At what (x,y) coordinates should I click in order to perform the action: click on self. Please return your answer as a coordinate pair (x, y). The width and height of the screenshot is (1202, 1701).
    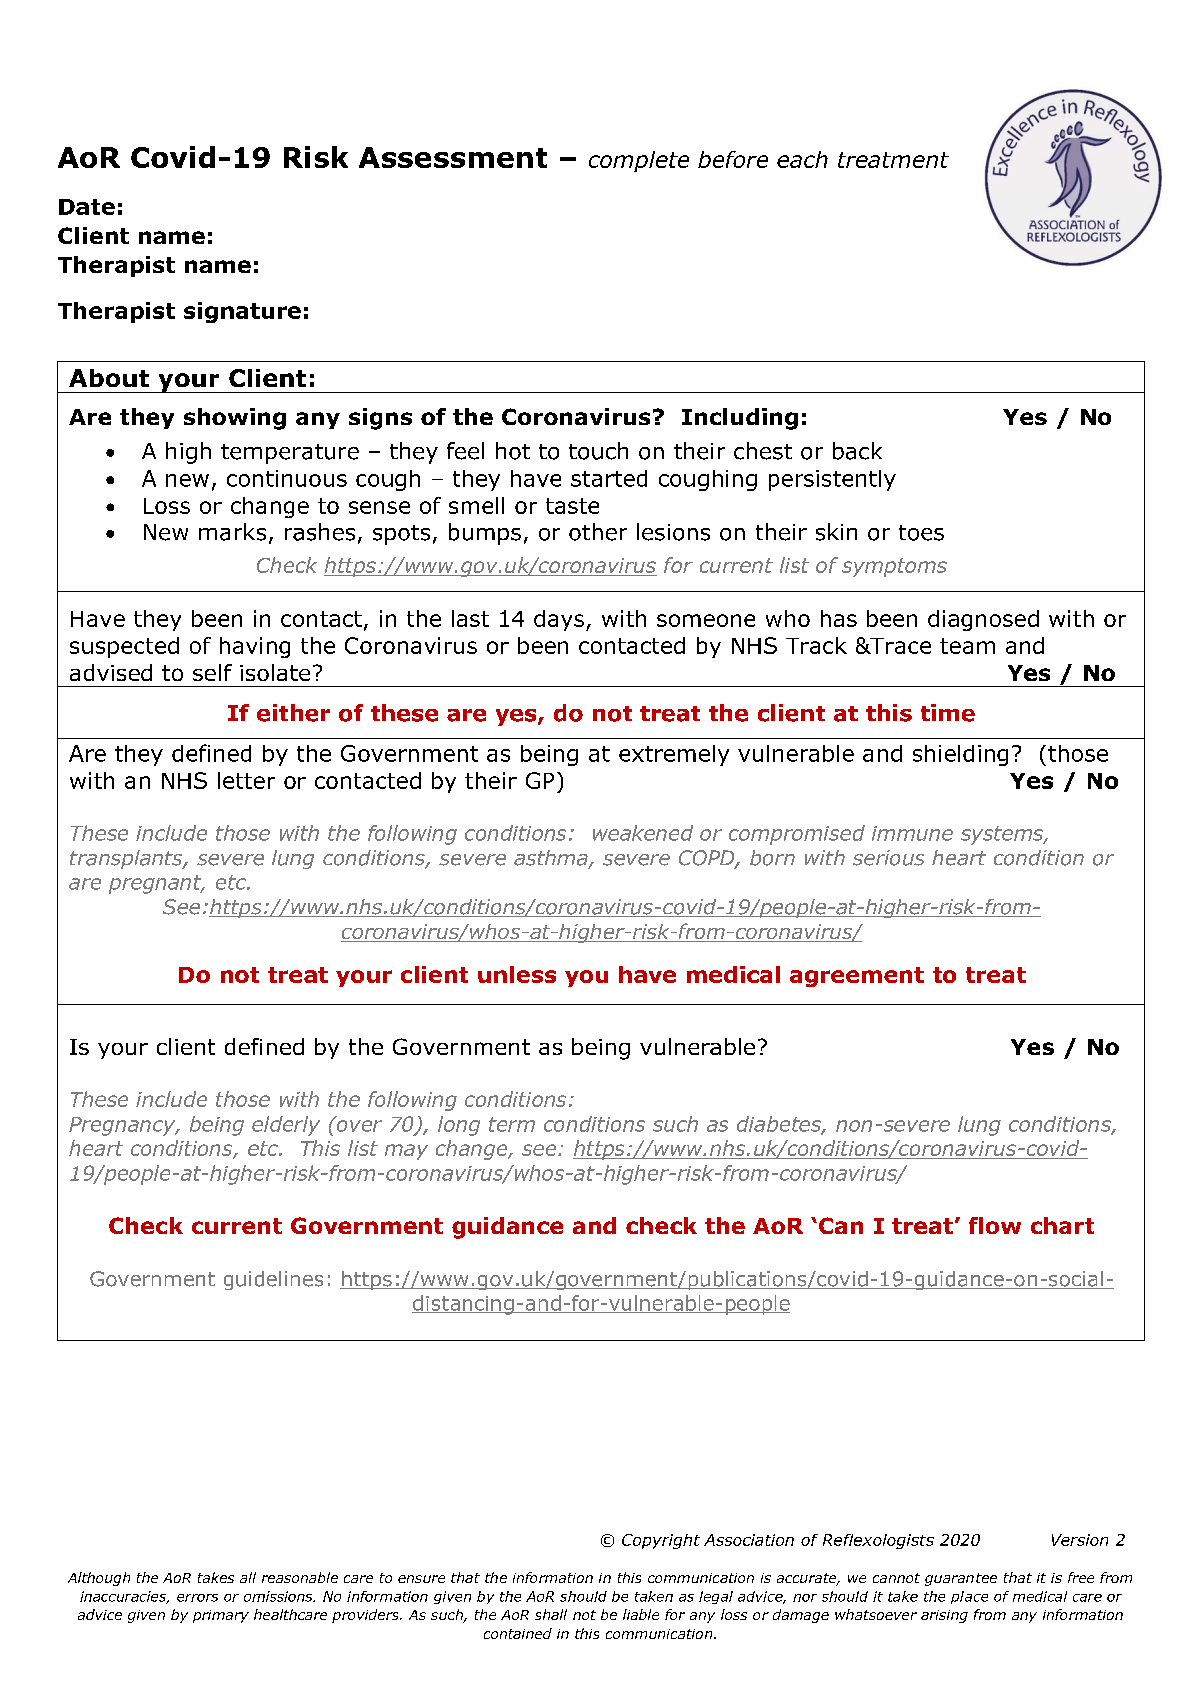
    Looking at the image, I should click on (212, 672).
